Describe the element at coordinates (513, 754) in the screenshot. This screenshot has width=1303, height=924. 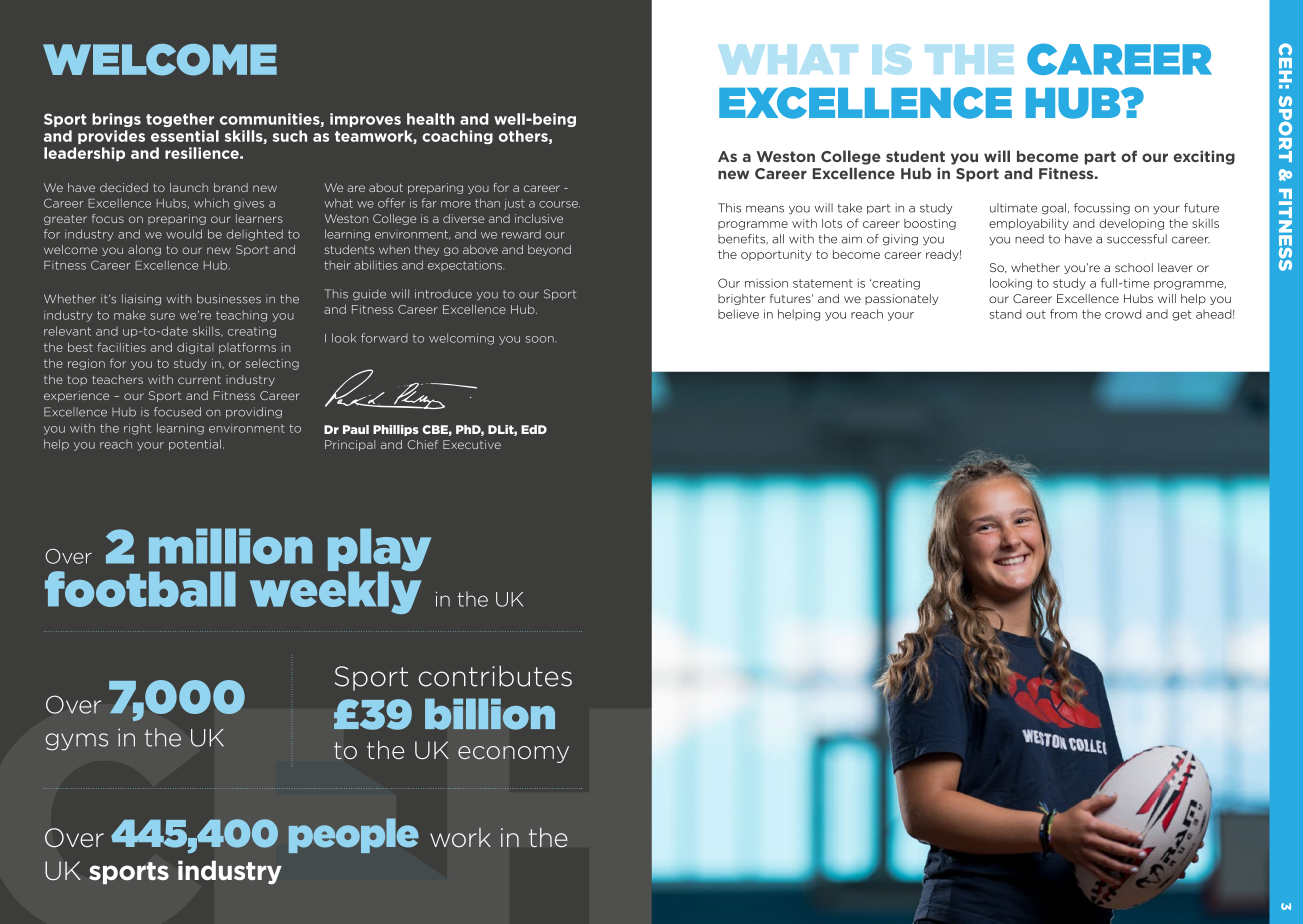
I see `economy` at that location.
